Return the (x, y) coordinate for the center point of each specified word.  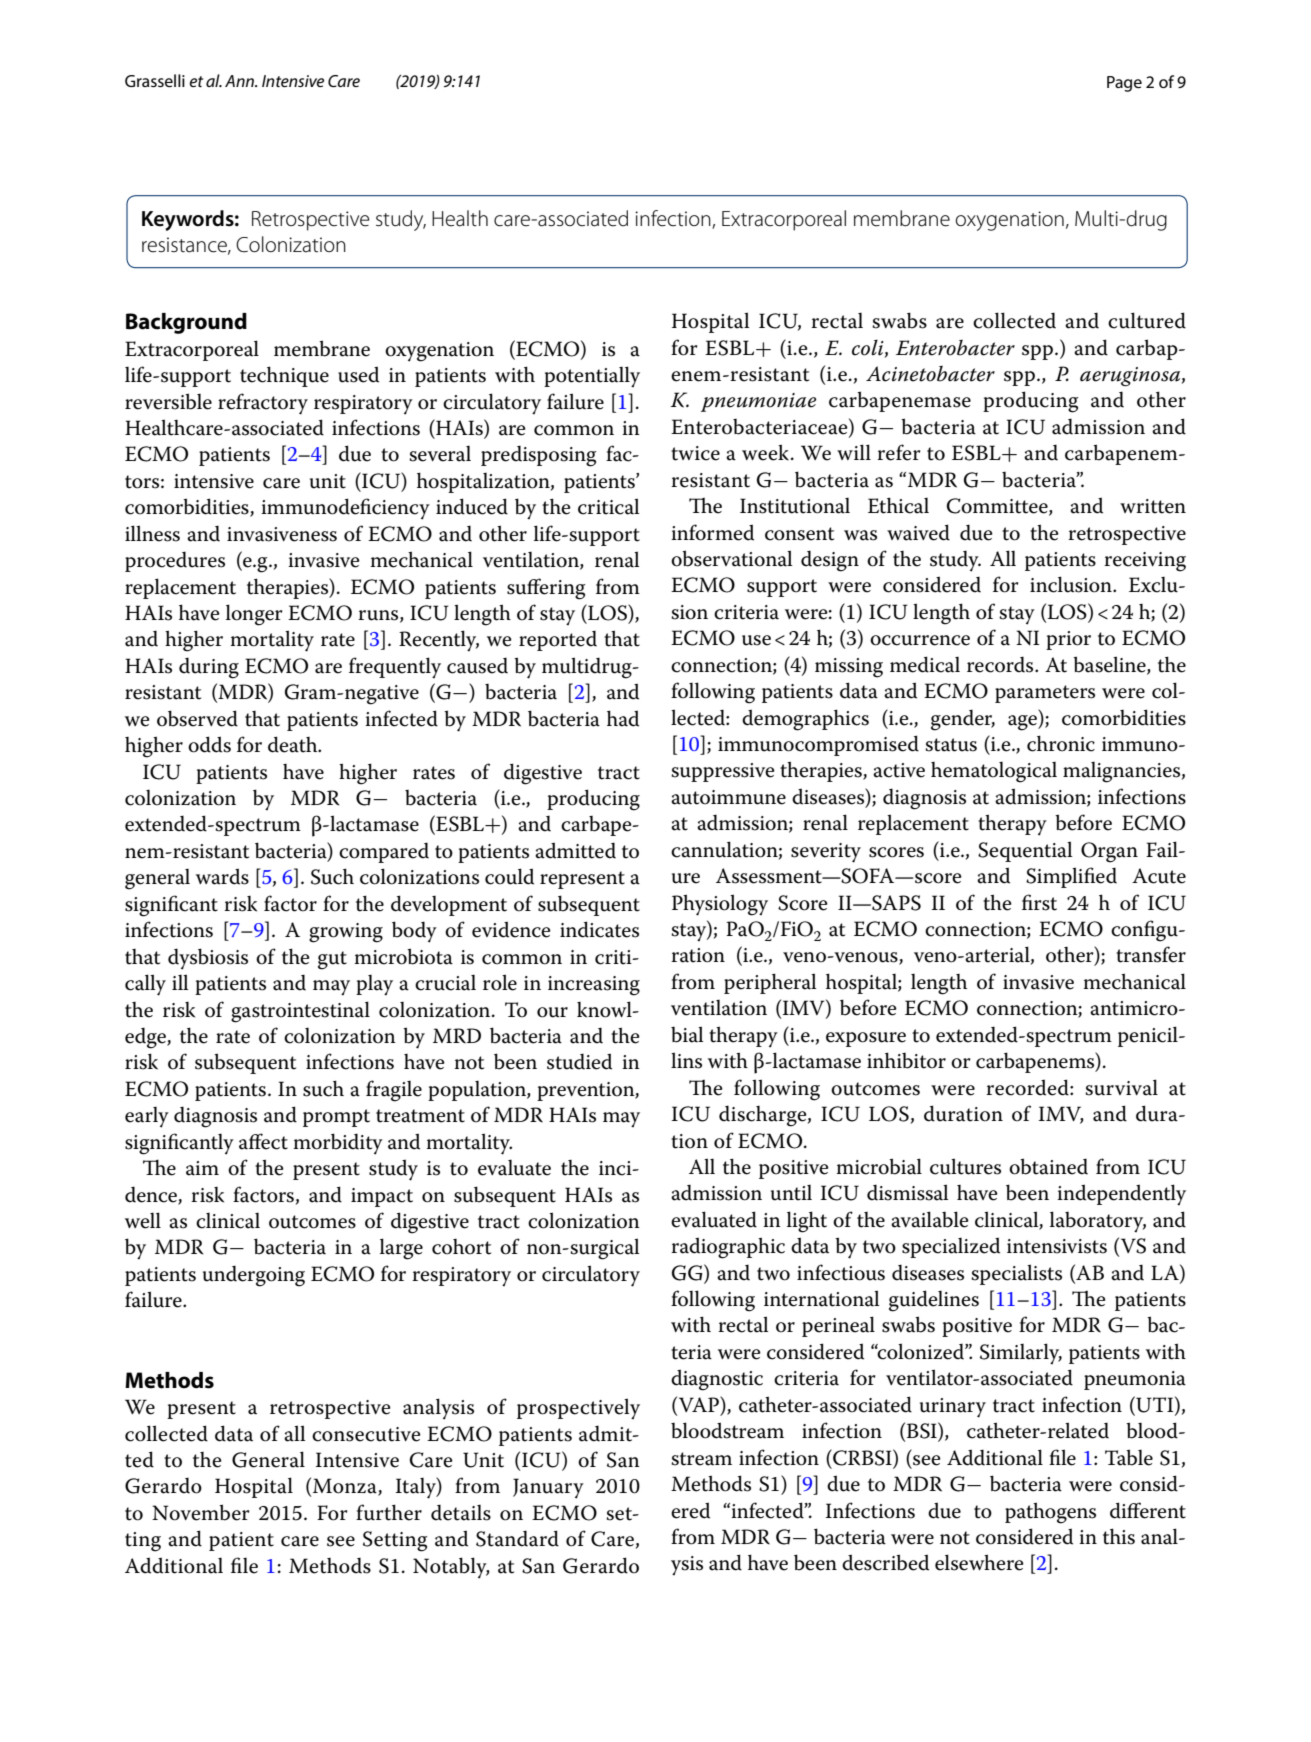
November (200, 1512)
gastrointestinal (300, 1012)
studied (579, 1061)
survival (1121, 1087)
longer (254, 615)
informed (712, 532)
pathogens (1050, 1513)
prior (1068, 640)
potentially (592, 376)
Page (1124, 84)
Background (186, 323)
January (548, 1488)
